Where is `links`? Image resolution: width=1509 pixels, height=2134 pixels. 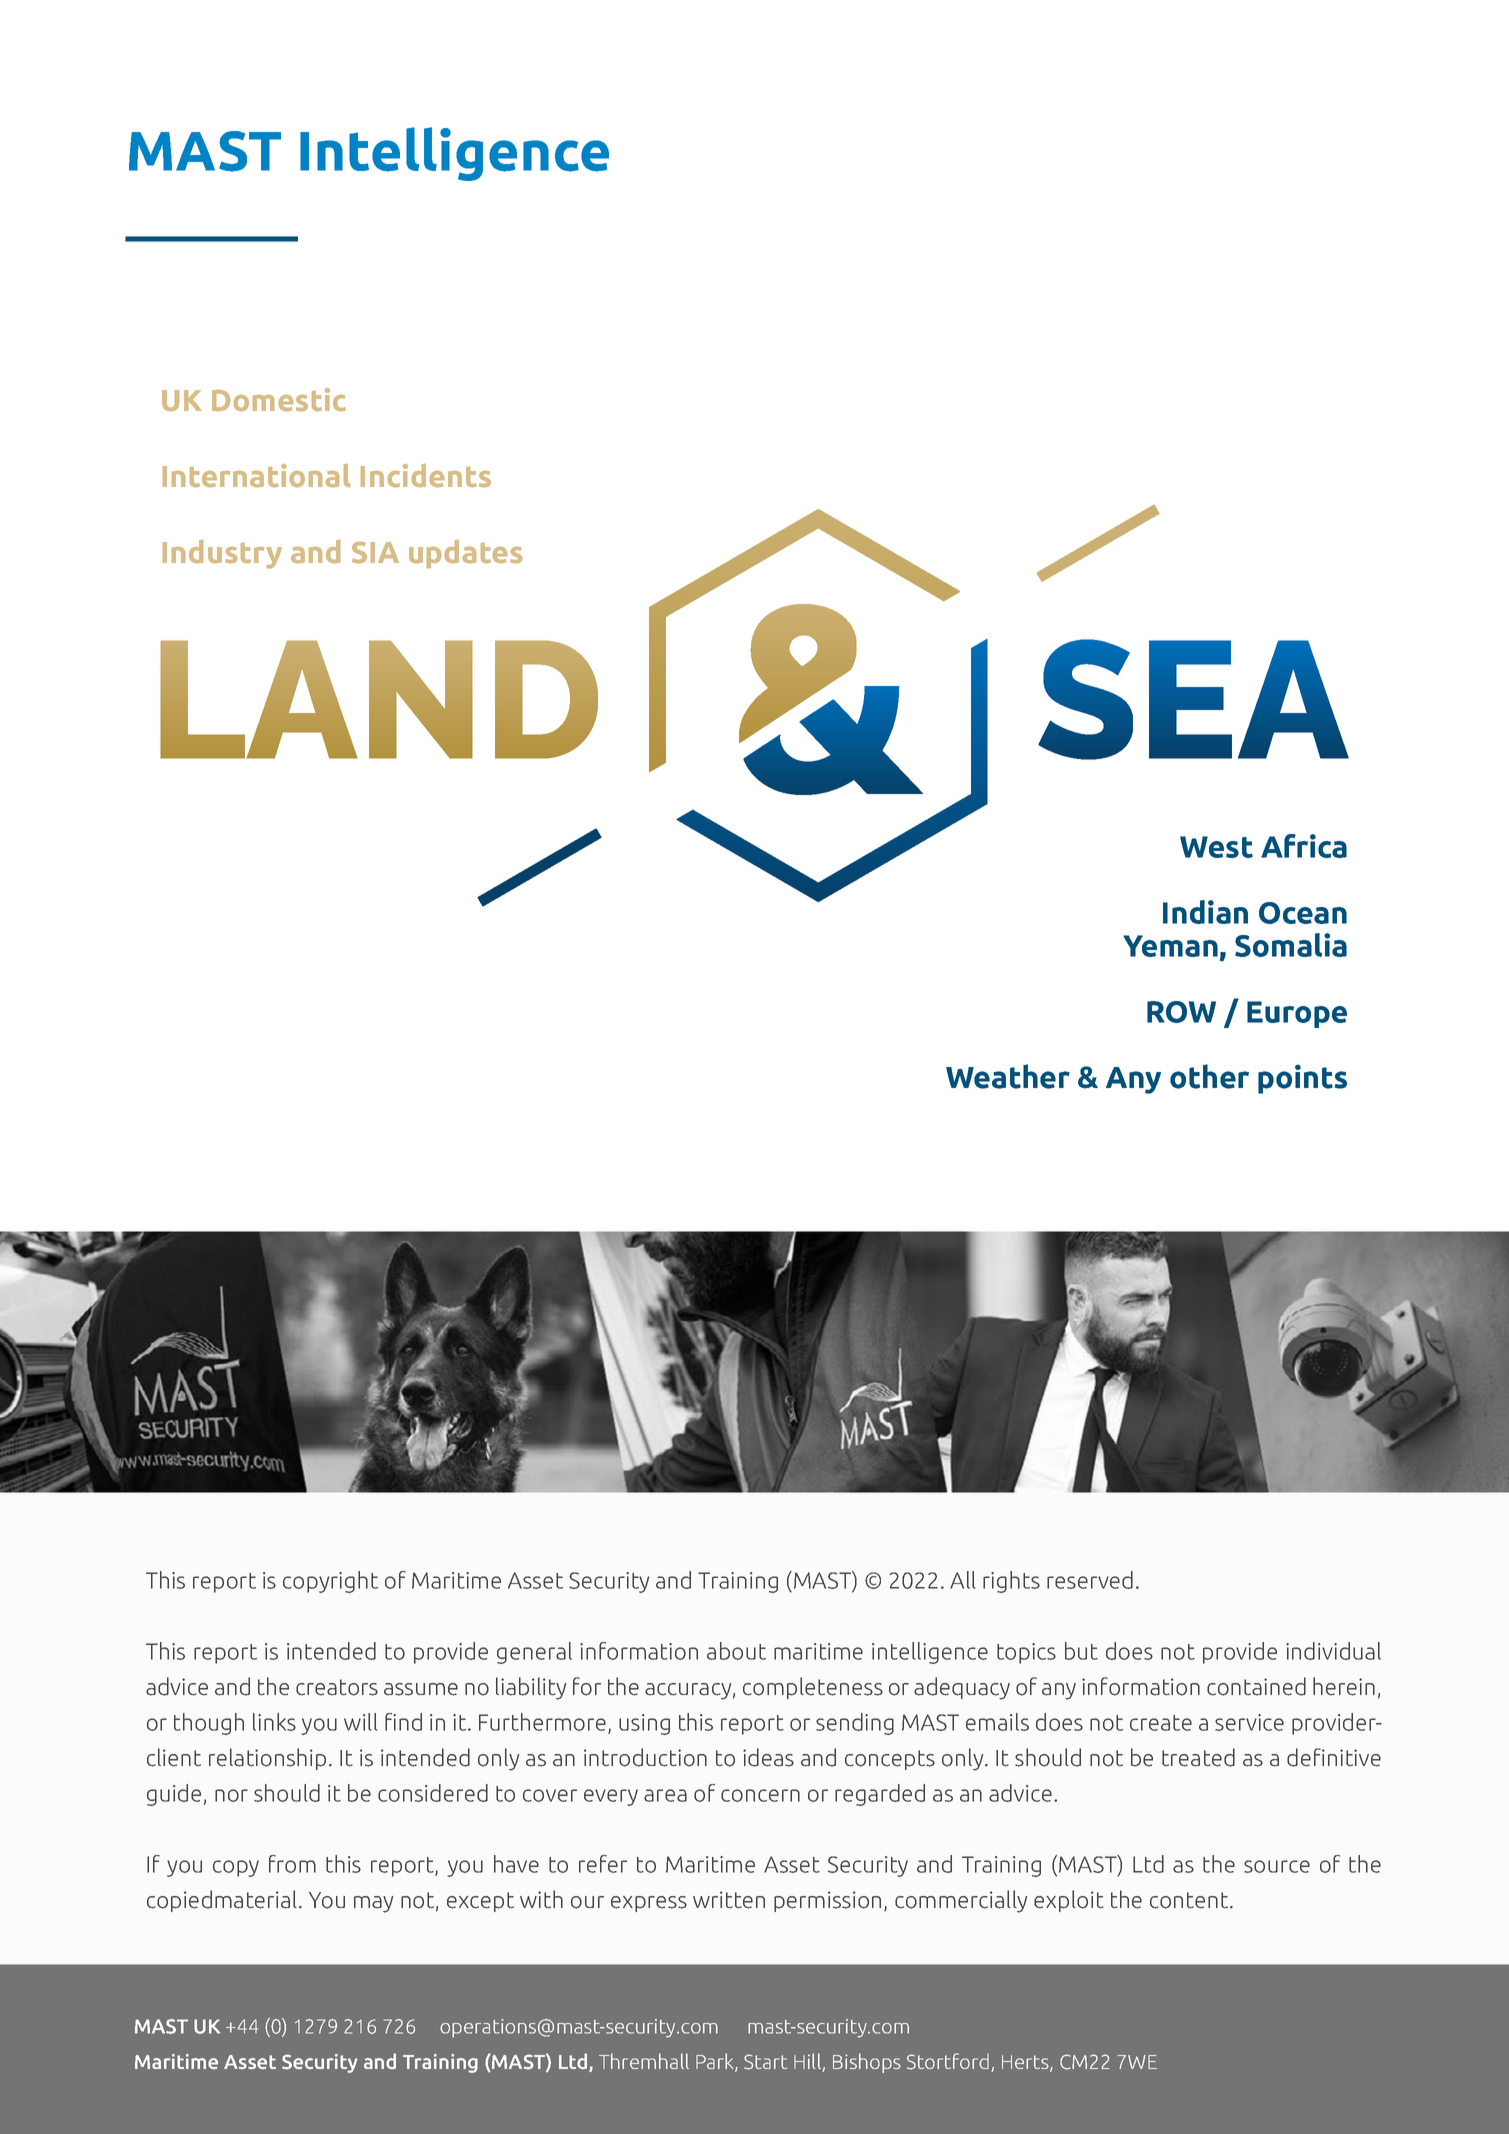 links is located at coordinates (274, 1722).
